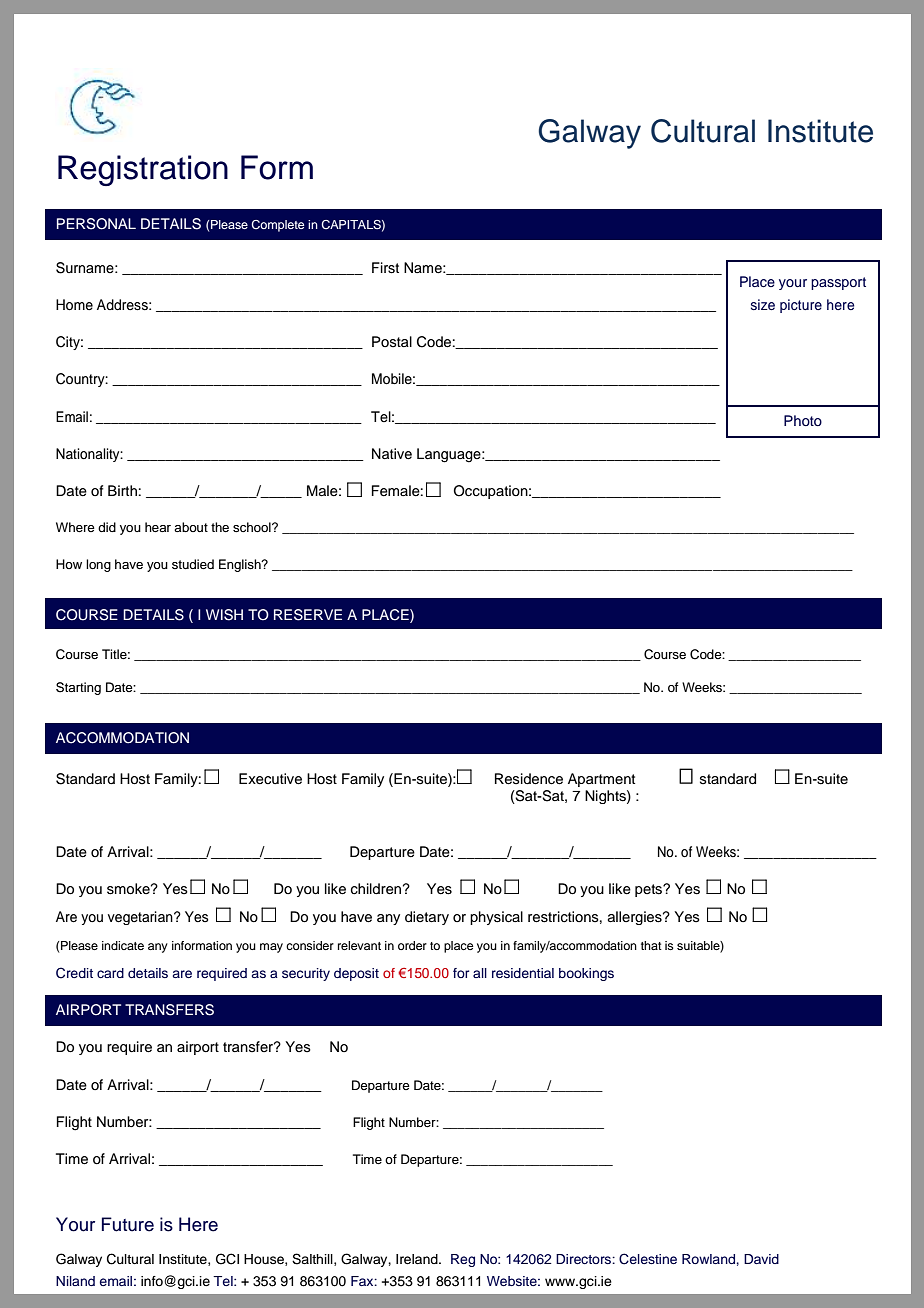 This document has width=924, height=1308. I want to click on size, so click(763, 304).
